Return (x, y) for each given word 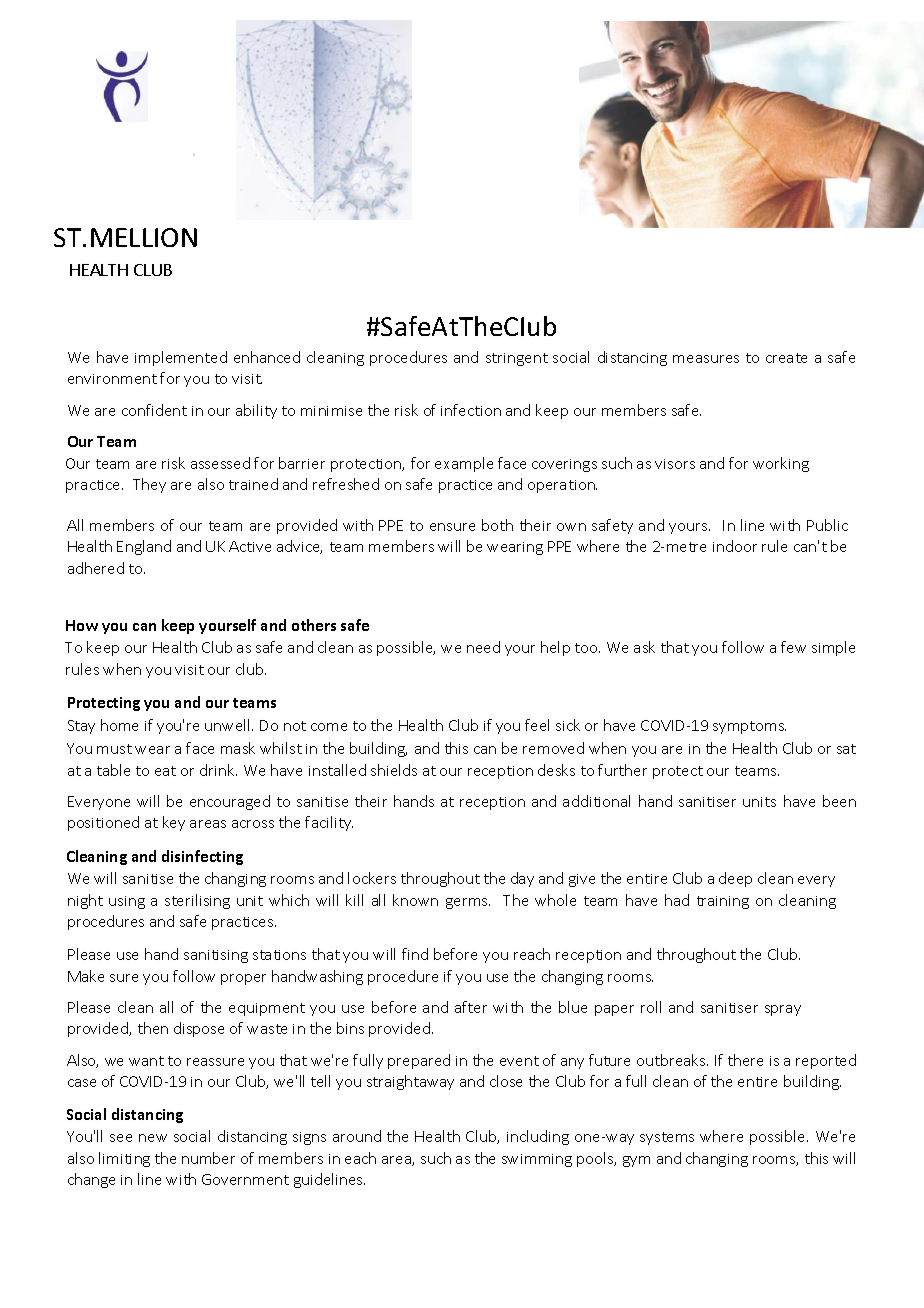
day (522, 879)
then (153, 1028)
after (471, 1007)
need (483, 647)
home (119, 725)
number (208, 1158)
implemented (181, 358)
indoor (735, 546)
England (144, 547)
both (497, 525)
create (786, 358)
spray (783, 1010)
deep (735, 879)
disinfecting (202, 857)
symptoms (749, 727)
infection (471, 410)
